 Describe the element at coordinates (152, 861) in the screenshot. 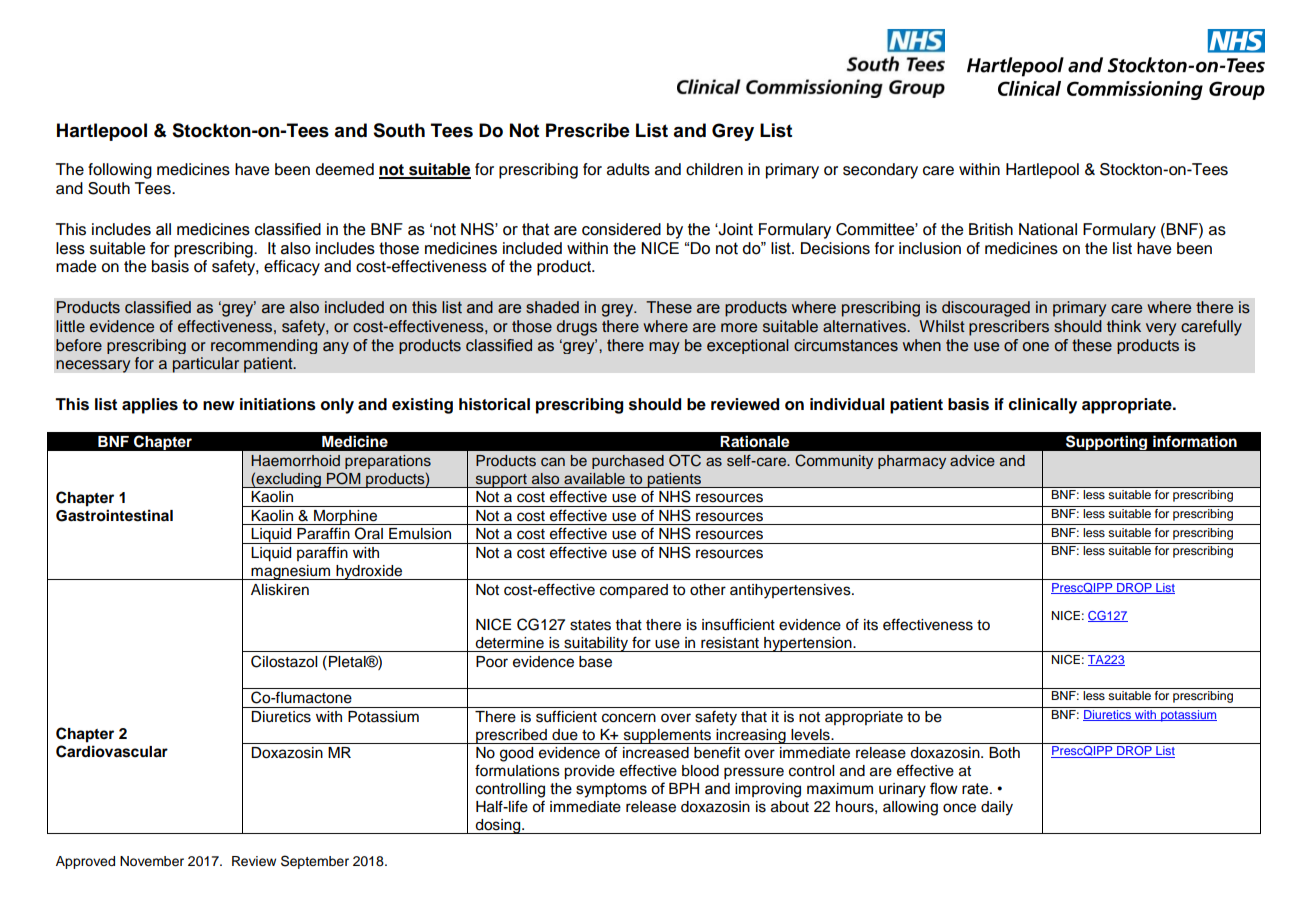

I see `November` at that location.
